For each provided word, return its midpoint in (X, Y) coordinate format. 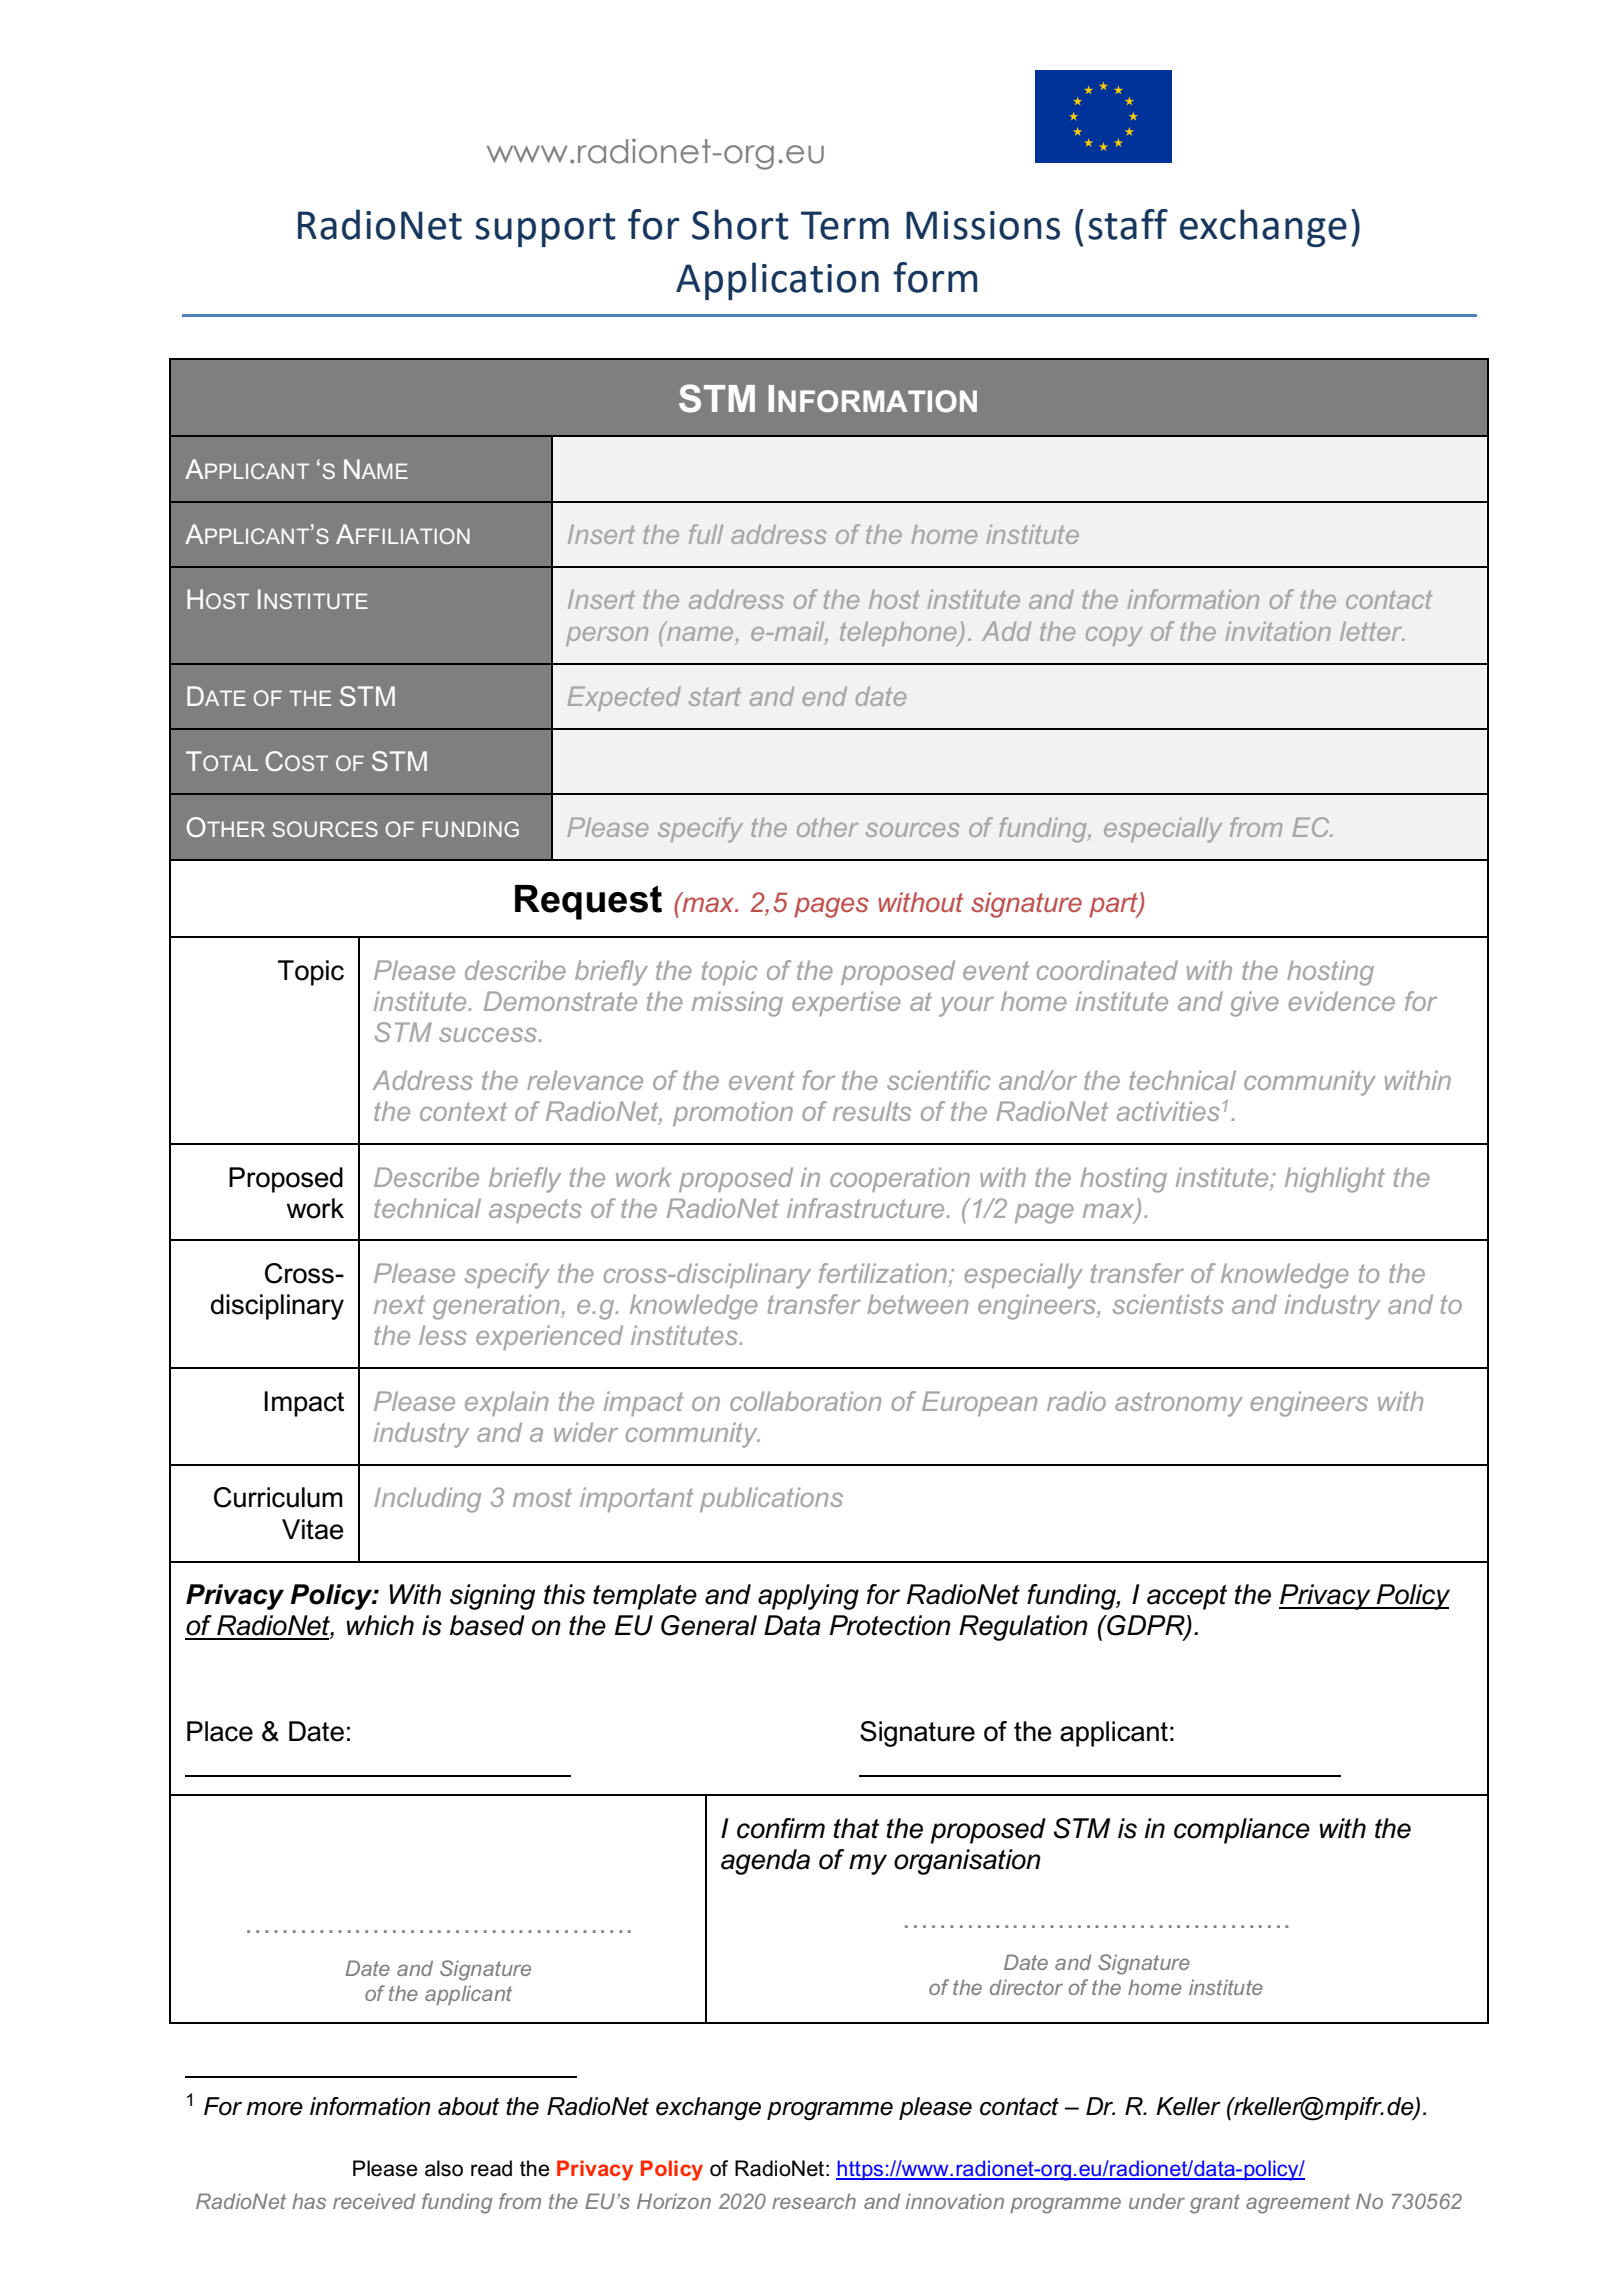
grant (1215, 2204)
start (715, 696)
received (374, 2201)
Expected (624, 698)
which (380, 1625)
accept (1187, 1597)
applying (808, 1597)
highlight (1335, 1180)
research (814, 2201)
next (399, 1304)
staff (1128, 224)
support (545, 230)
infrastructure (867, 1208)
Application (777, 281)
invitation (1278, 631)
